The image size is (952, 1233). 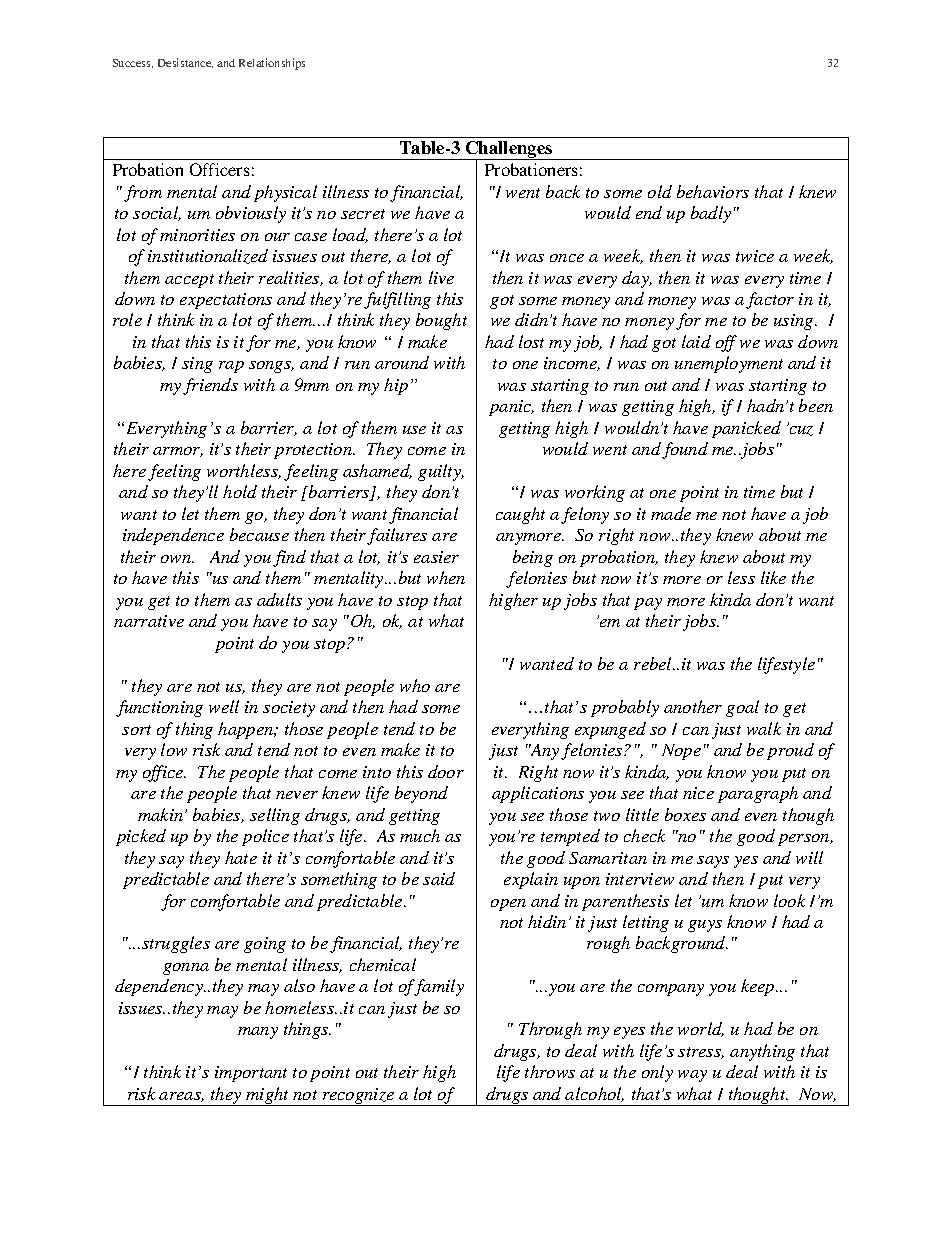 I want to click on who, so click(x=415, y=685).
